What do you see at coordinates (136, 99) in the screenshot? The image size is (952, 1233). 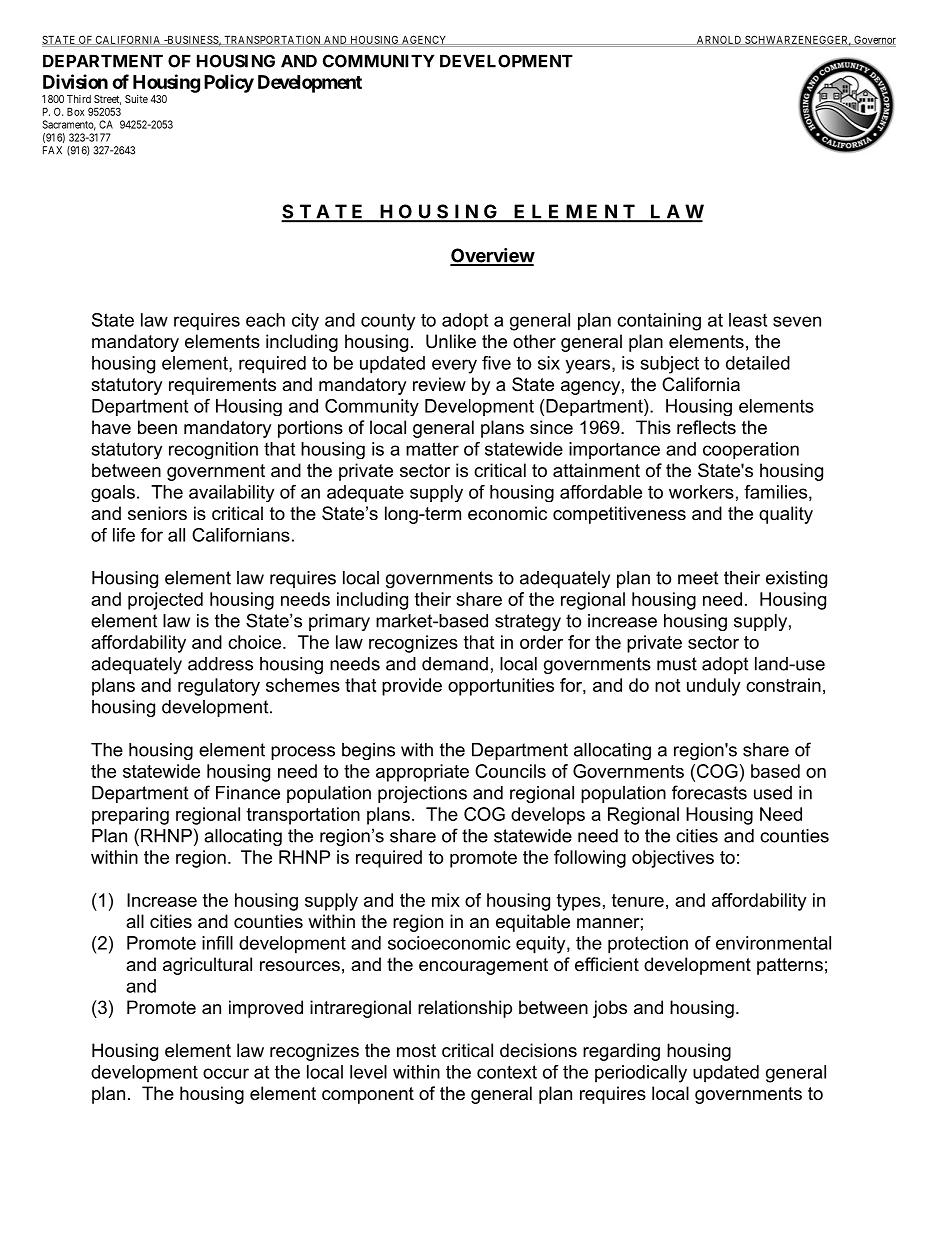 I see `Suite` at bounding box center [136, 99].
